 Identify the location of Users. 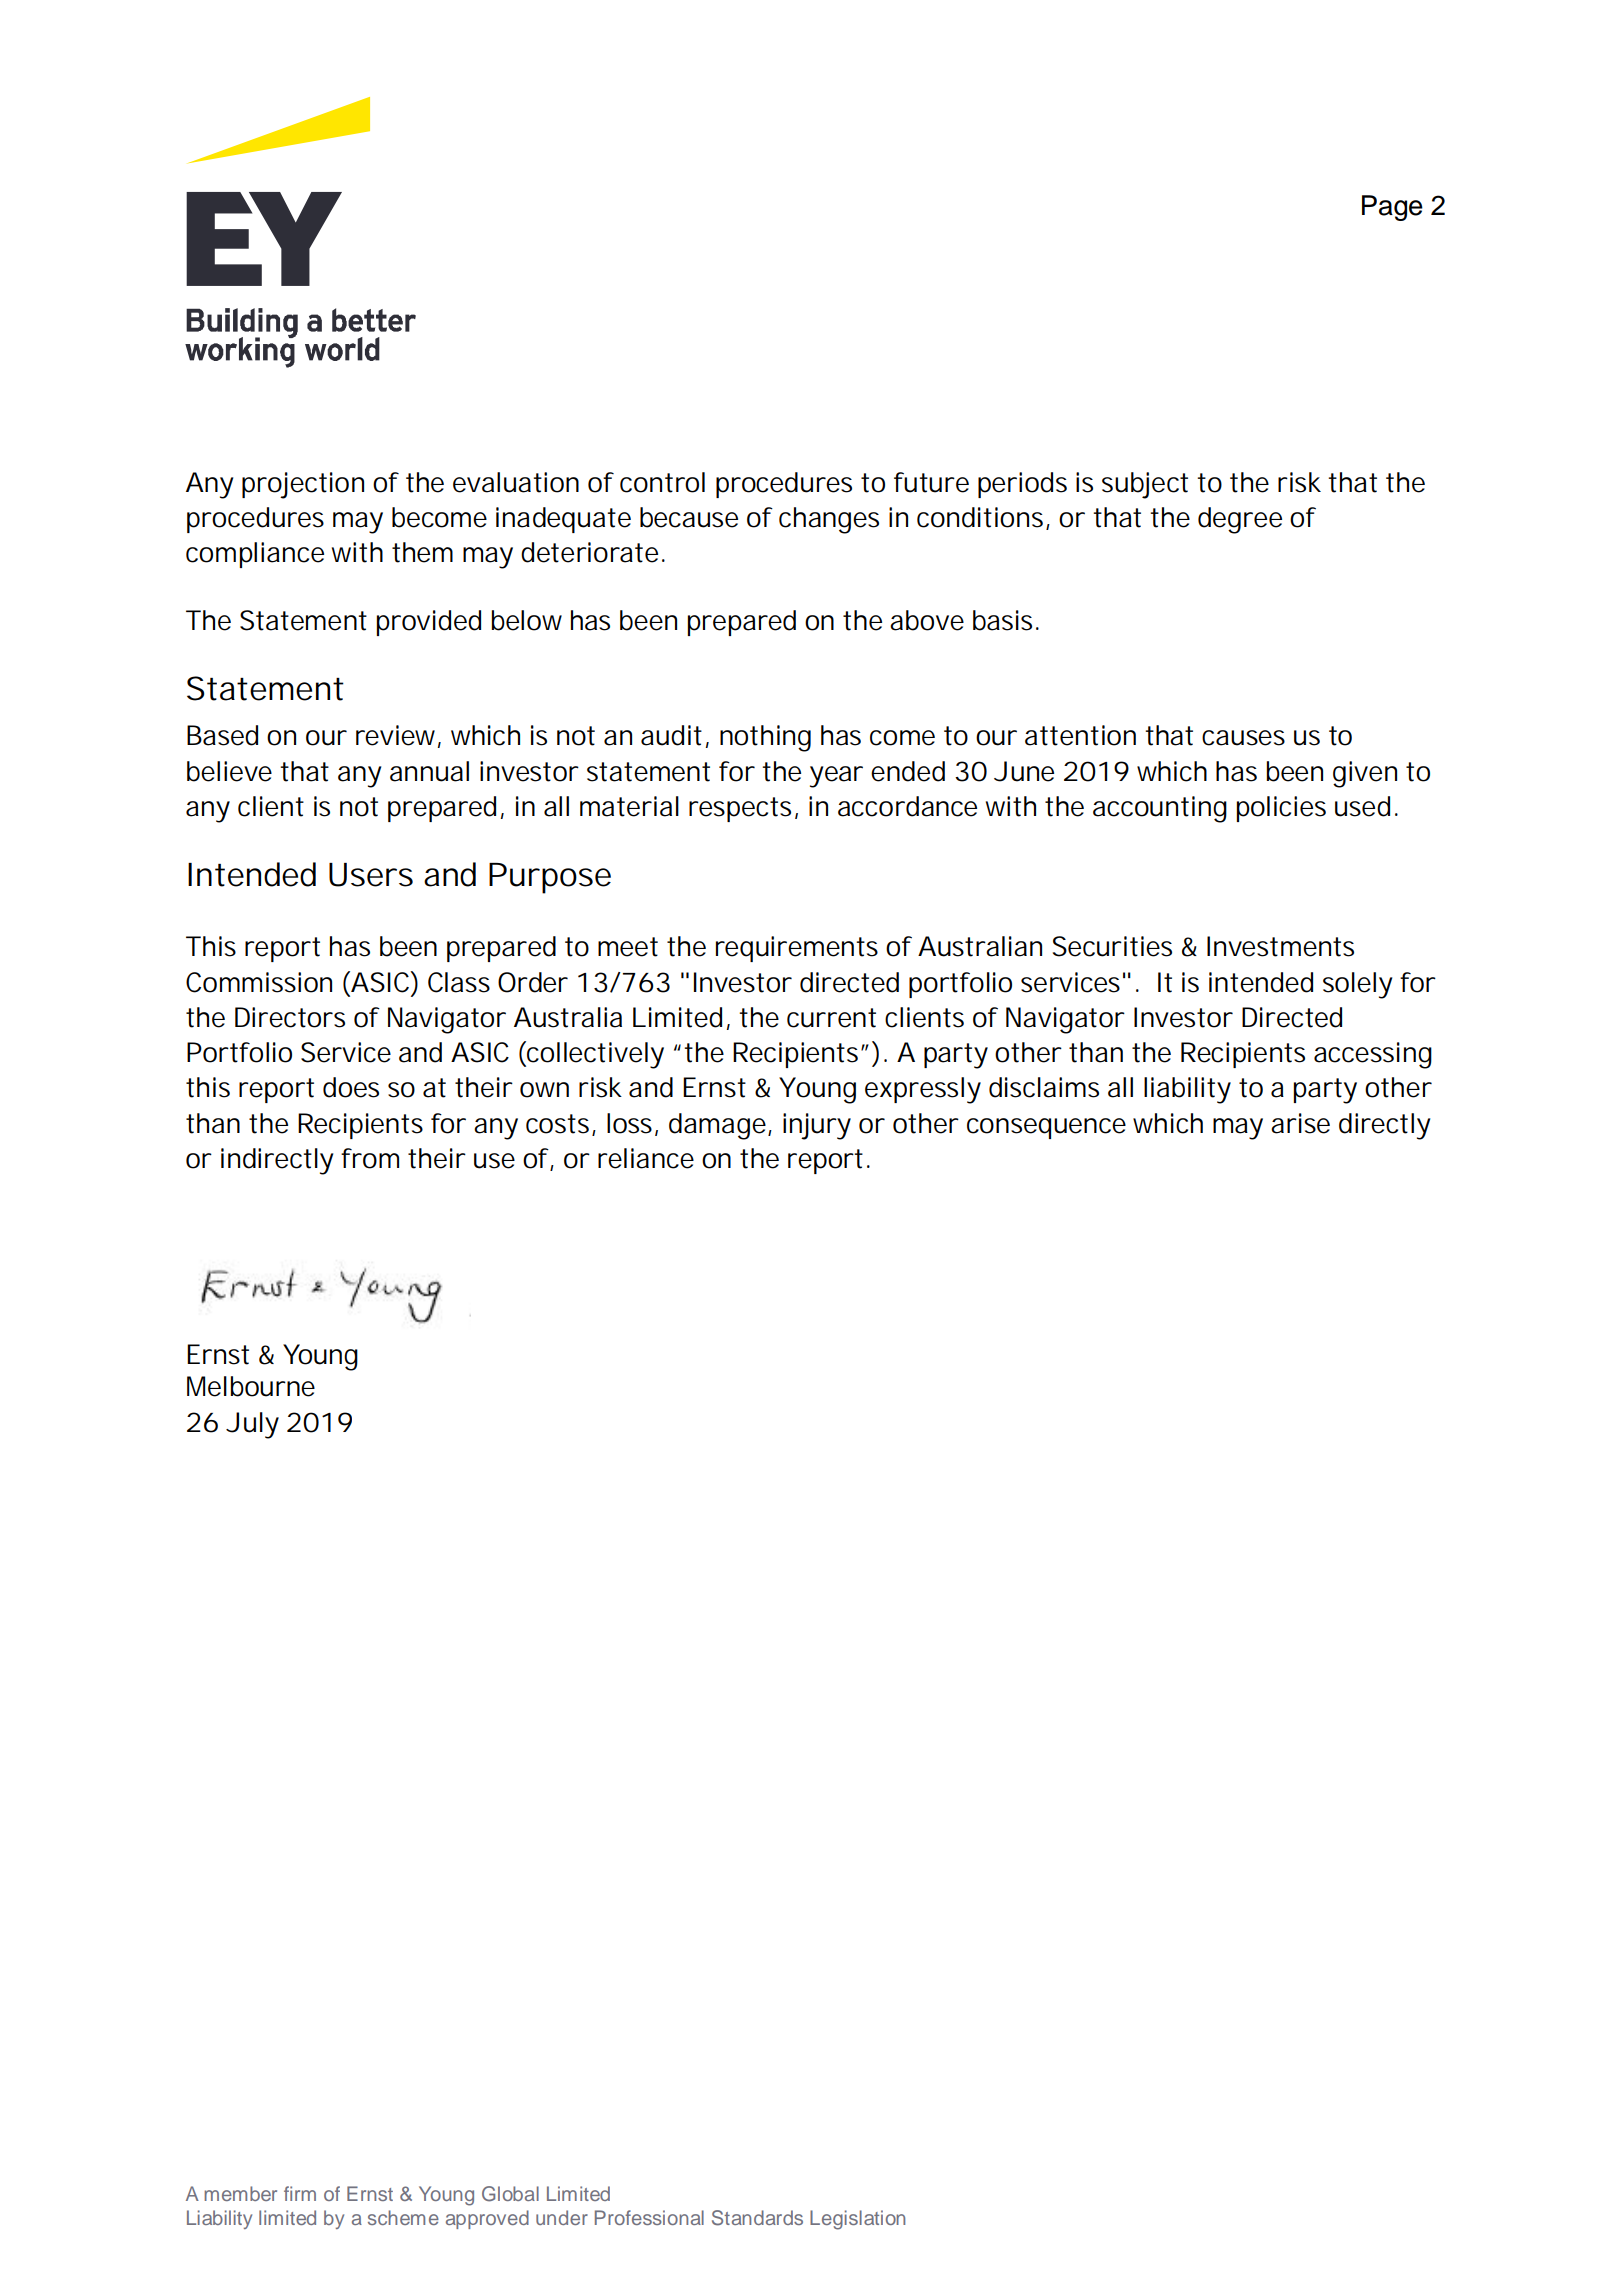
(371, 875).
